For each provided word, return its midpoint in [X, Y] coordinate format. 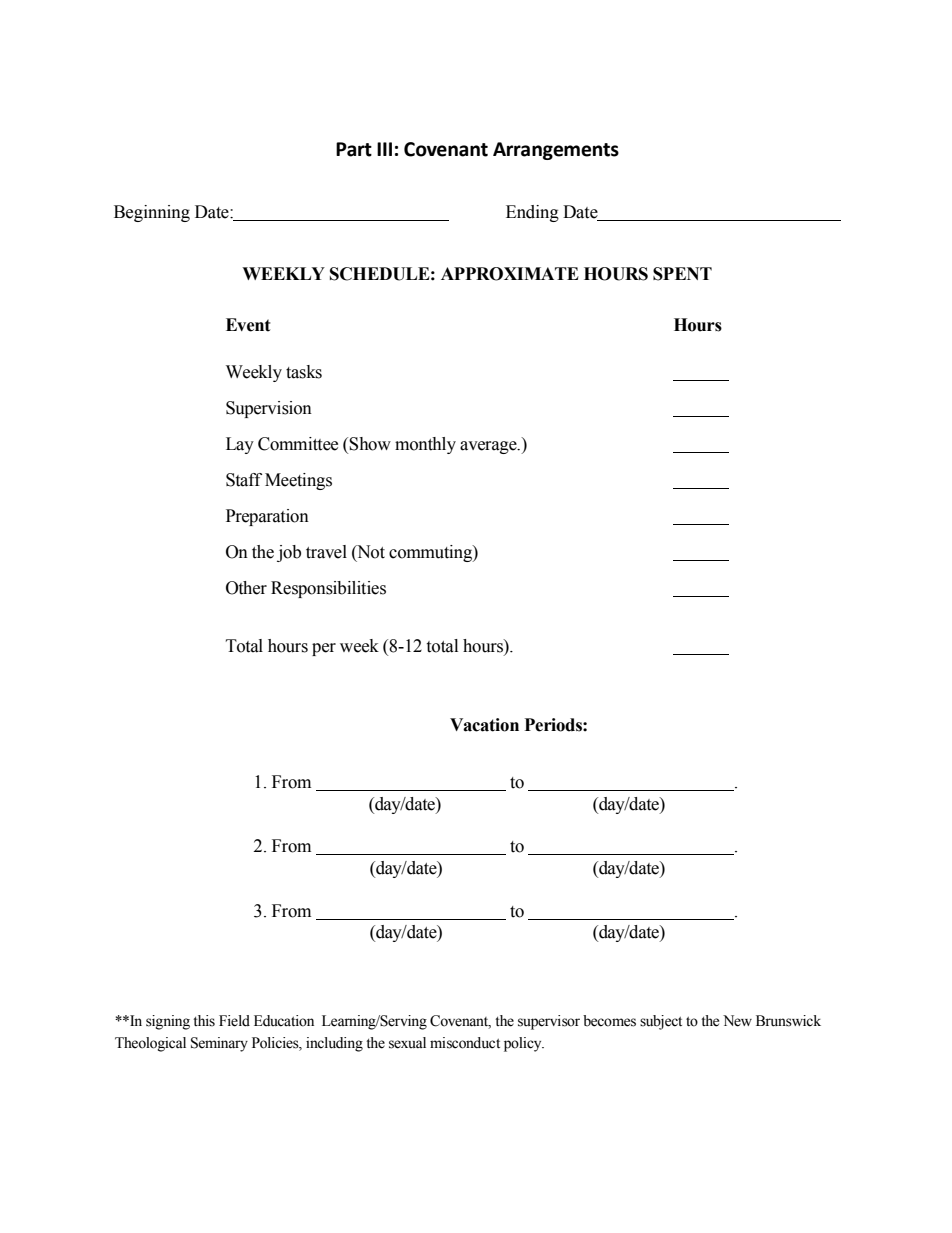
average [489, 447]
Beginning [152, 213]
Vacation [484, 725]
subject [661, 1022]
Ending [532, 213]
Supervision [269, 409]
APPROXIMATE [510, 274]
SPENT [682, 274]
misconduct [465, 1043]
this [204, 1021]
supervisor [549, 1022]
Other [246, 588]
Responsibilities [328, 589]
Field [234, 1021]
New [737, 1021]
